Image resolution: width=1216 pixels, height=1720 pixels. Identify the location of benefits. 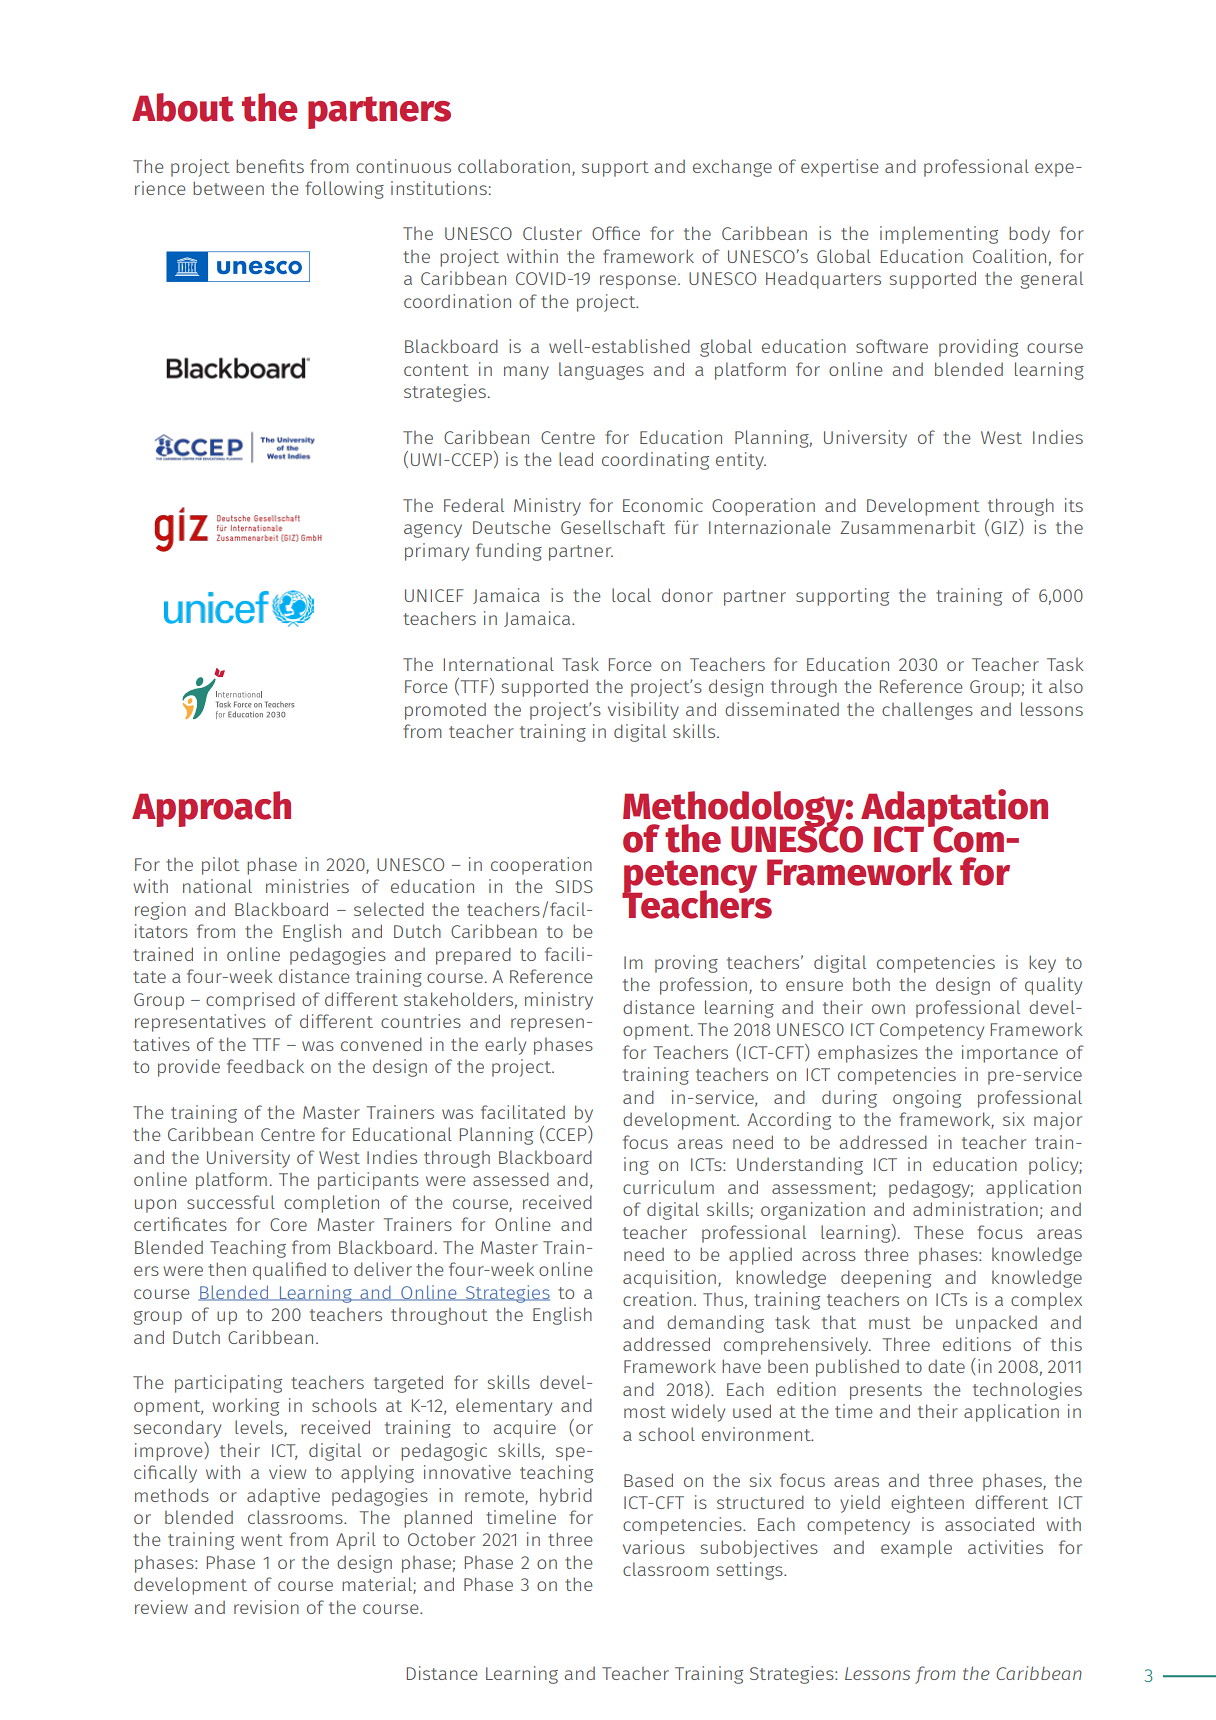
(270, 166).
